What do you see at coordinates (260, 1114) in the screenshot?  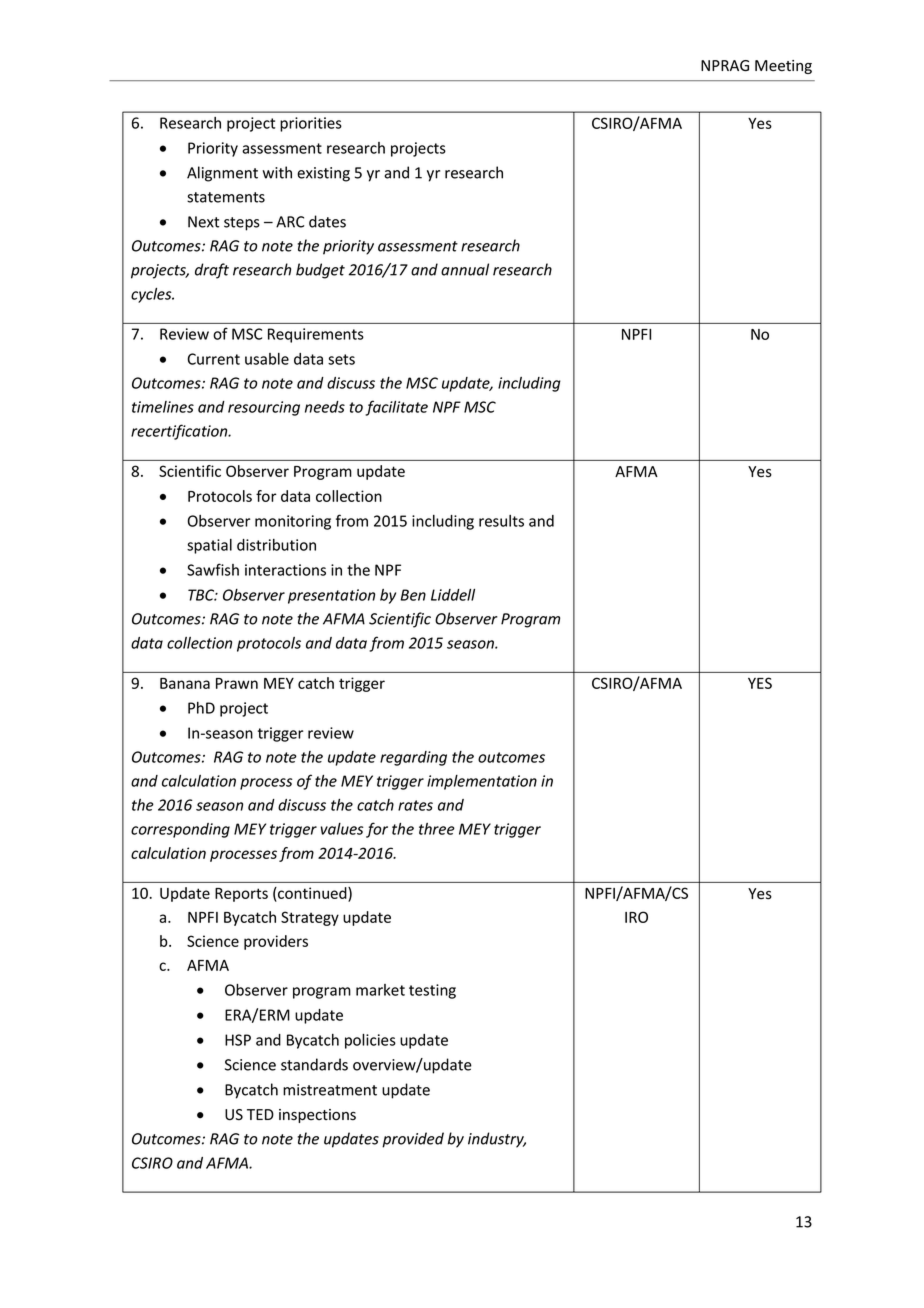 I see `TED` at bounding box center [260, 1114].
